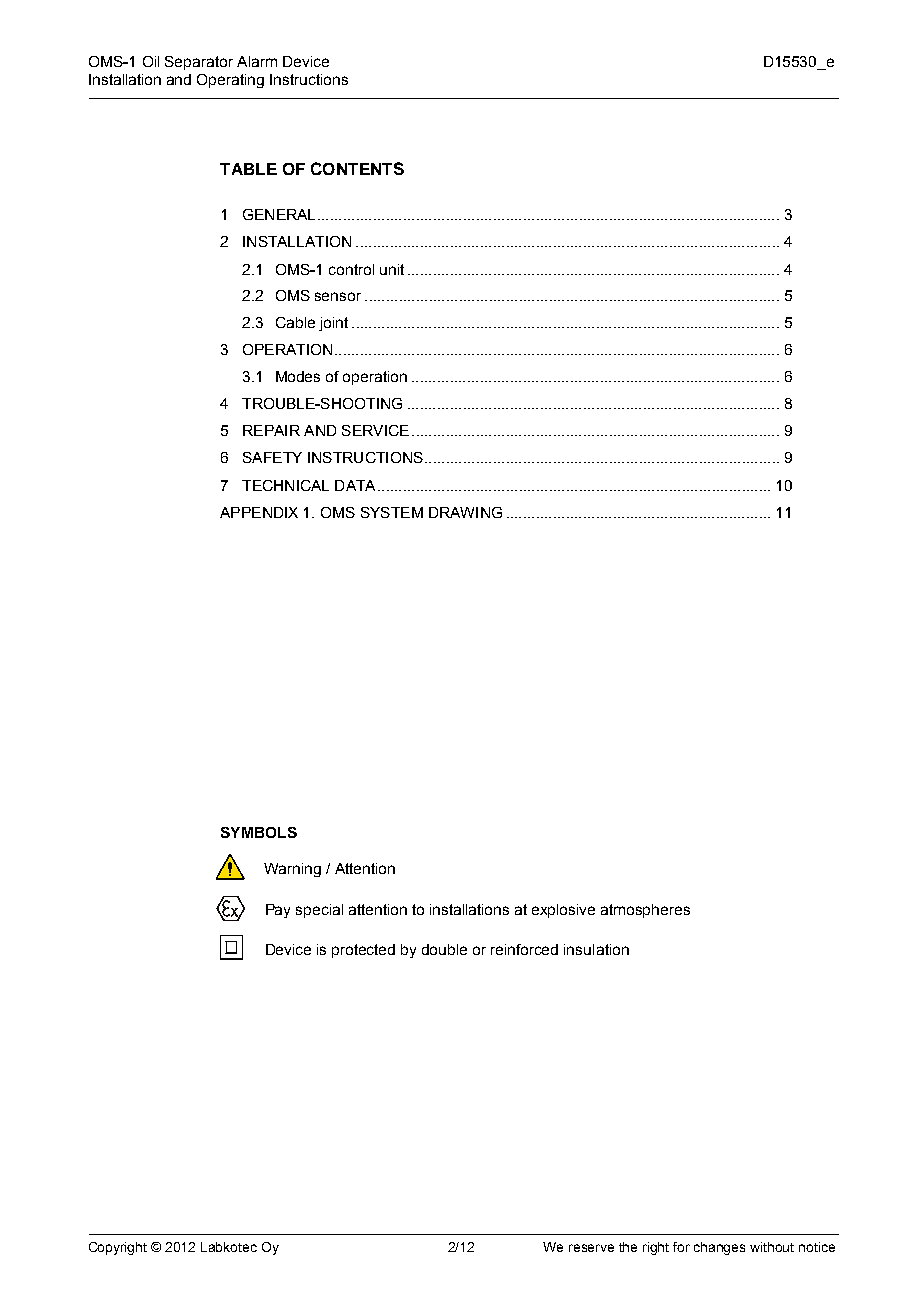 The image size is (924, 1308). Describe the element at coordinates (363, 951) in the image. I see `protected` at that location.
